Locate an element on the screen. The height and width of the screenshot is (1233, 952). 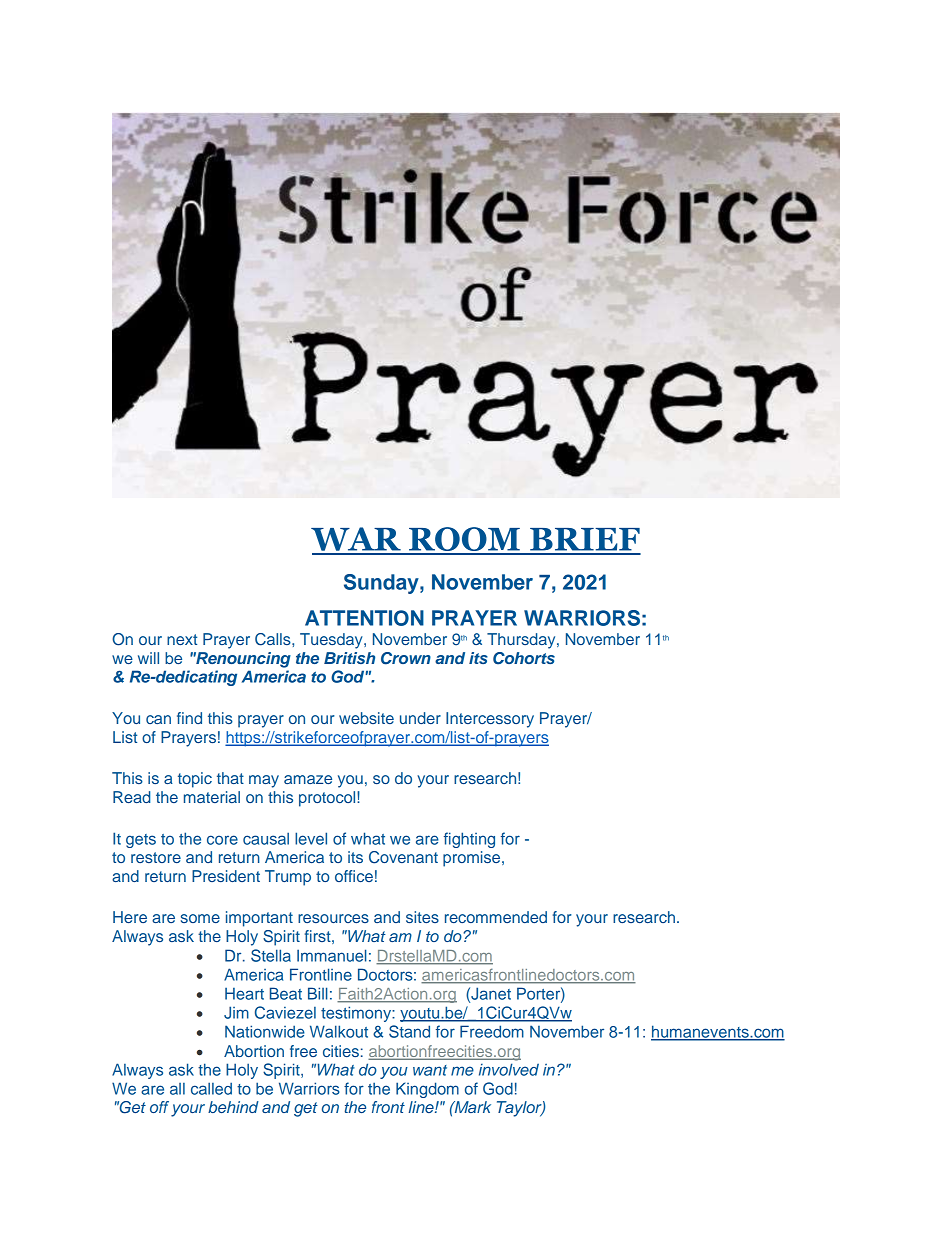
ROOM is located at coordinates (464, 540).
